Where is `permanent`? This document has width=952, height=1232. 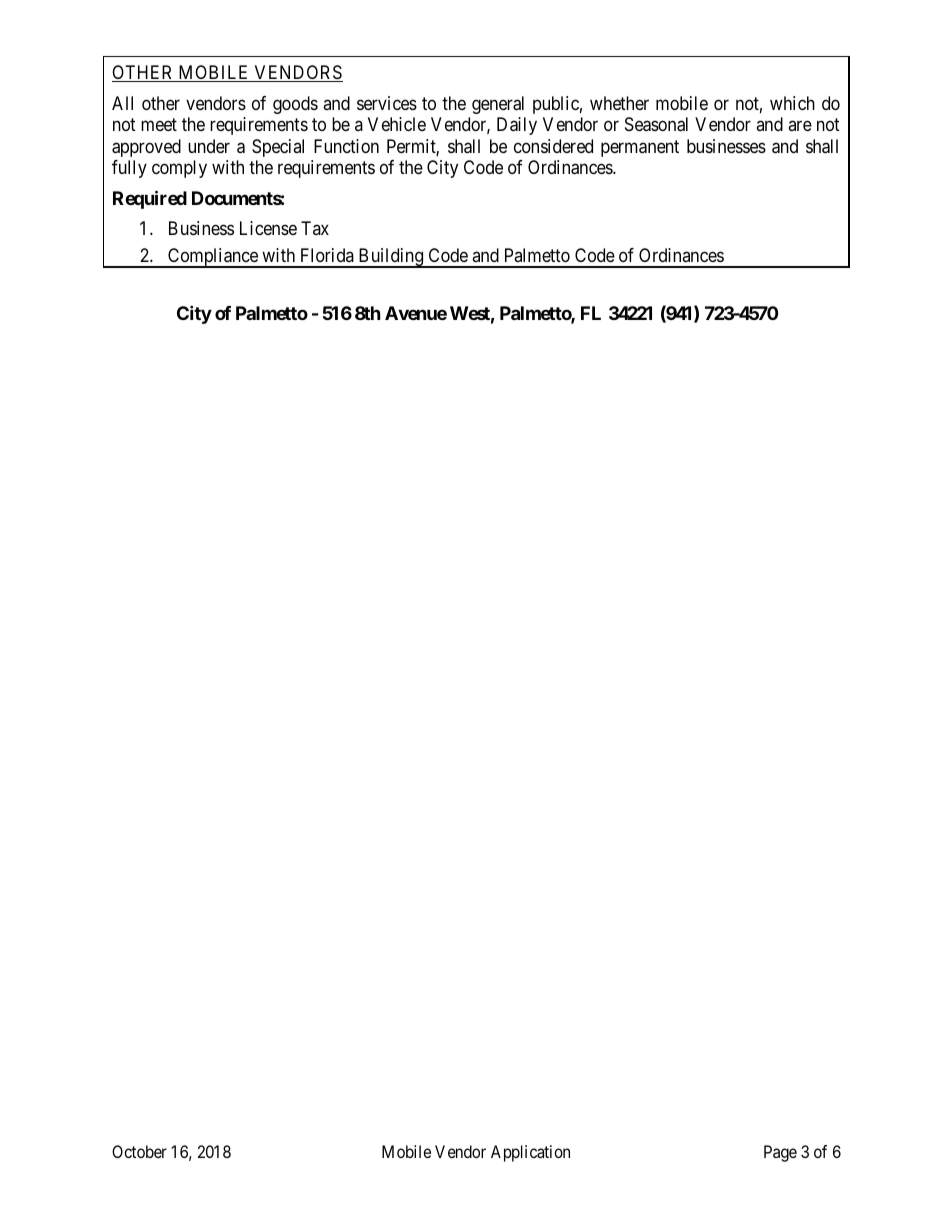
permanent is located at coordinates (640, 148).
